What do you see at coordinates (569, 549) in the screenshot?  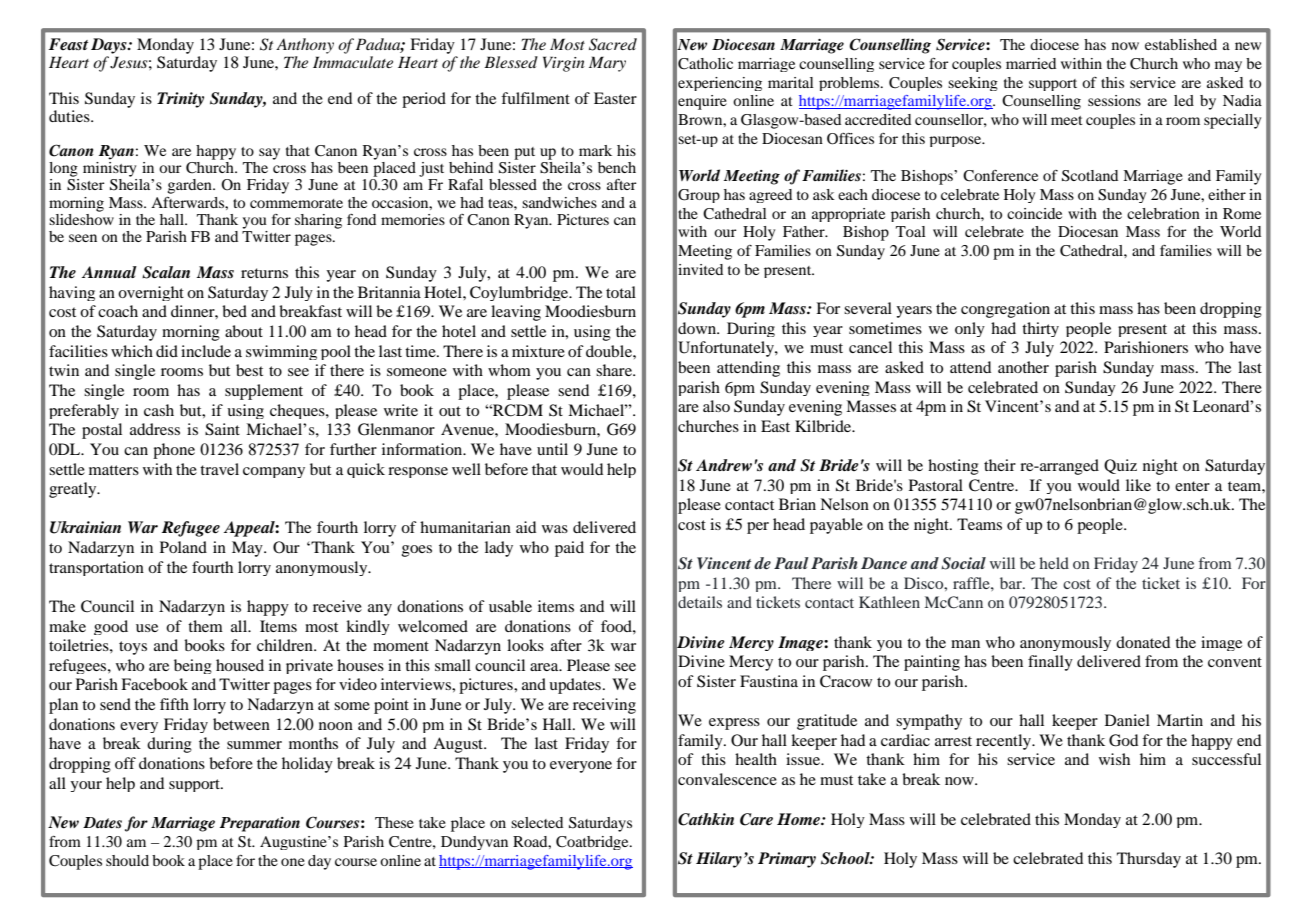 I see `paid` at bounding box center [569, 549].
